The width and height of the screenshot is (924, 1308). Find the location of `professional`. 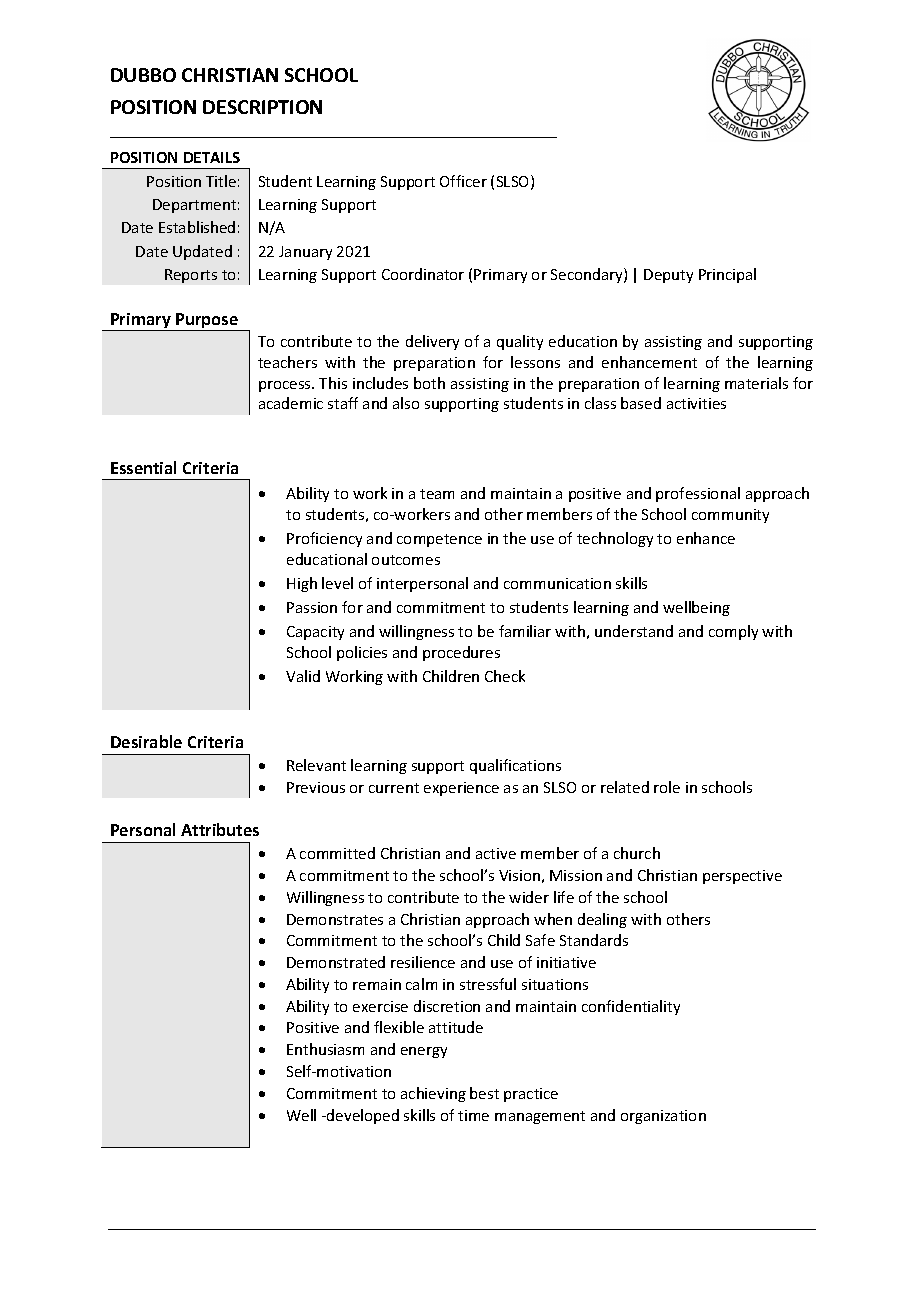

professional is located at coordinates (698, 494).
